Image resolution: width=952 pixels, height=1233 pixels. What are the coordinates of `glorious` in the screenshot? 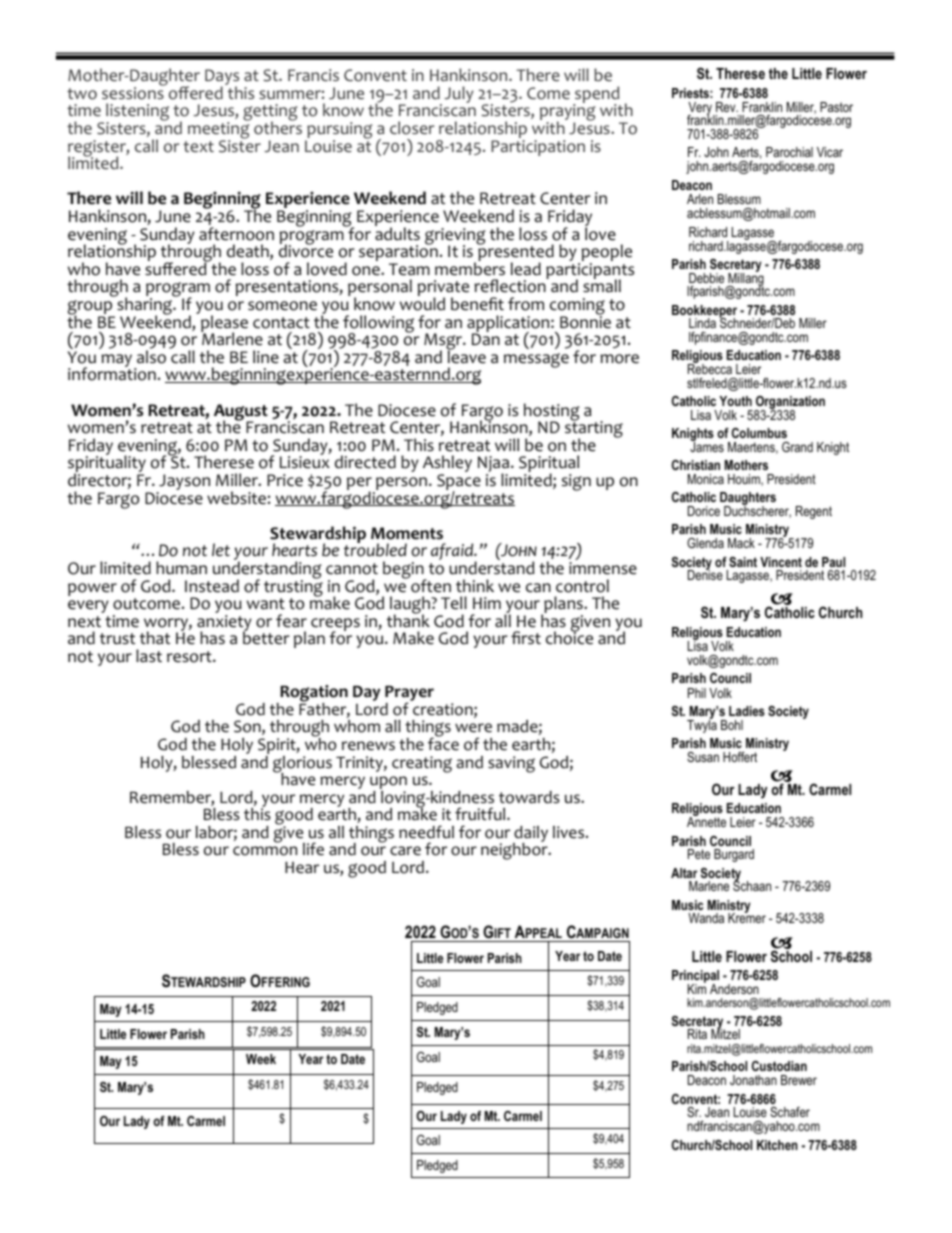 It's located at (302, 765).
